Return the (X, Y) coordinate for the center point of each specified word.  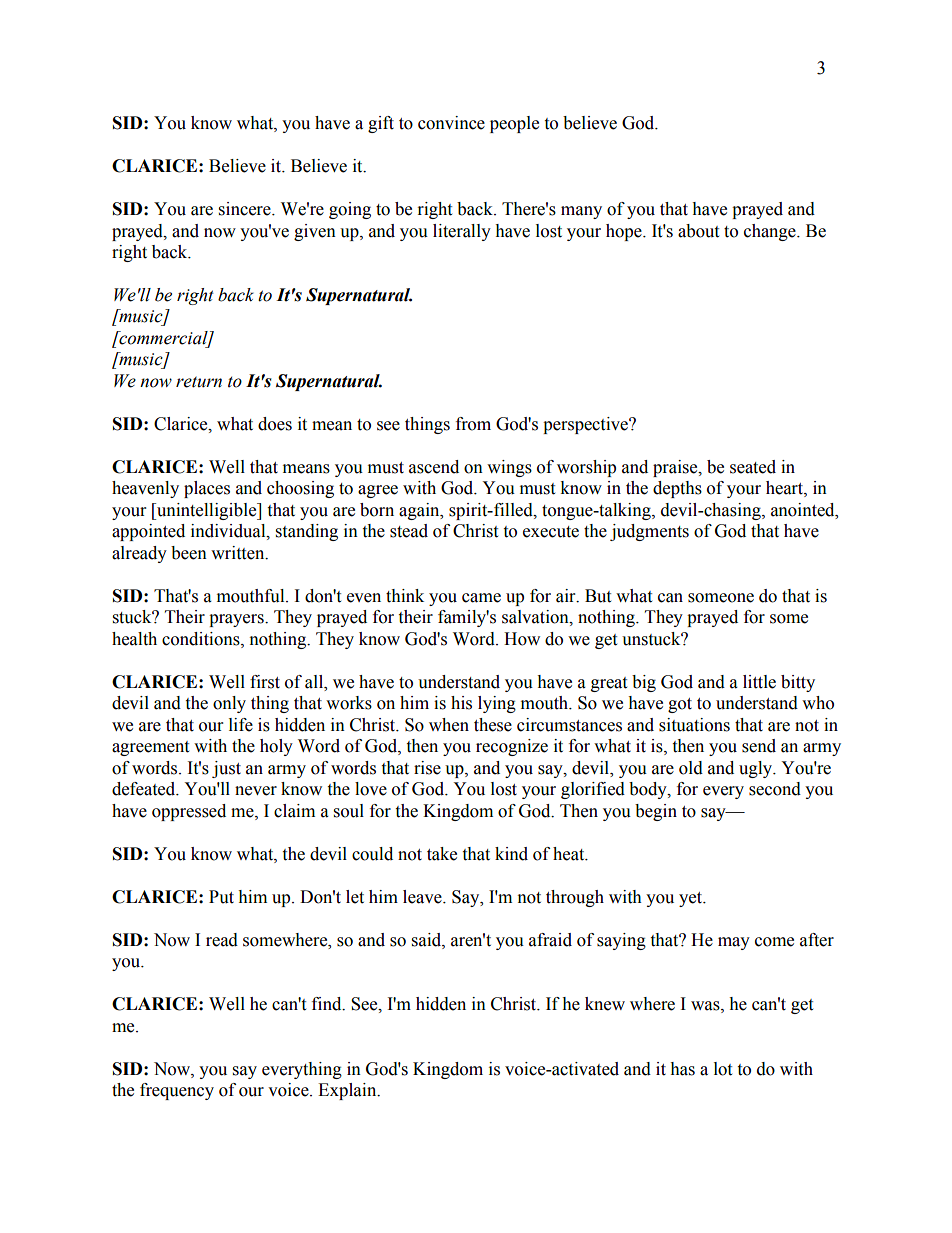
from (473, 424)
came (481, 598)
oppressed (189, 812)
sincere (246, 209)
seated (753, 467)
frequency (177, 1091)
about (698, 231)
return (199, 382)
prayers (237, 620)
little (759, 682)
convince (451, 123)
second (775, 789)
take (442, 854)
